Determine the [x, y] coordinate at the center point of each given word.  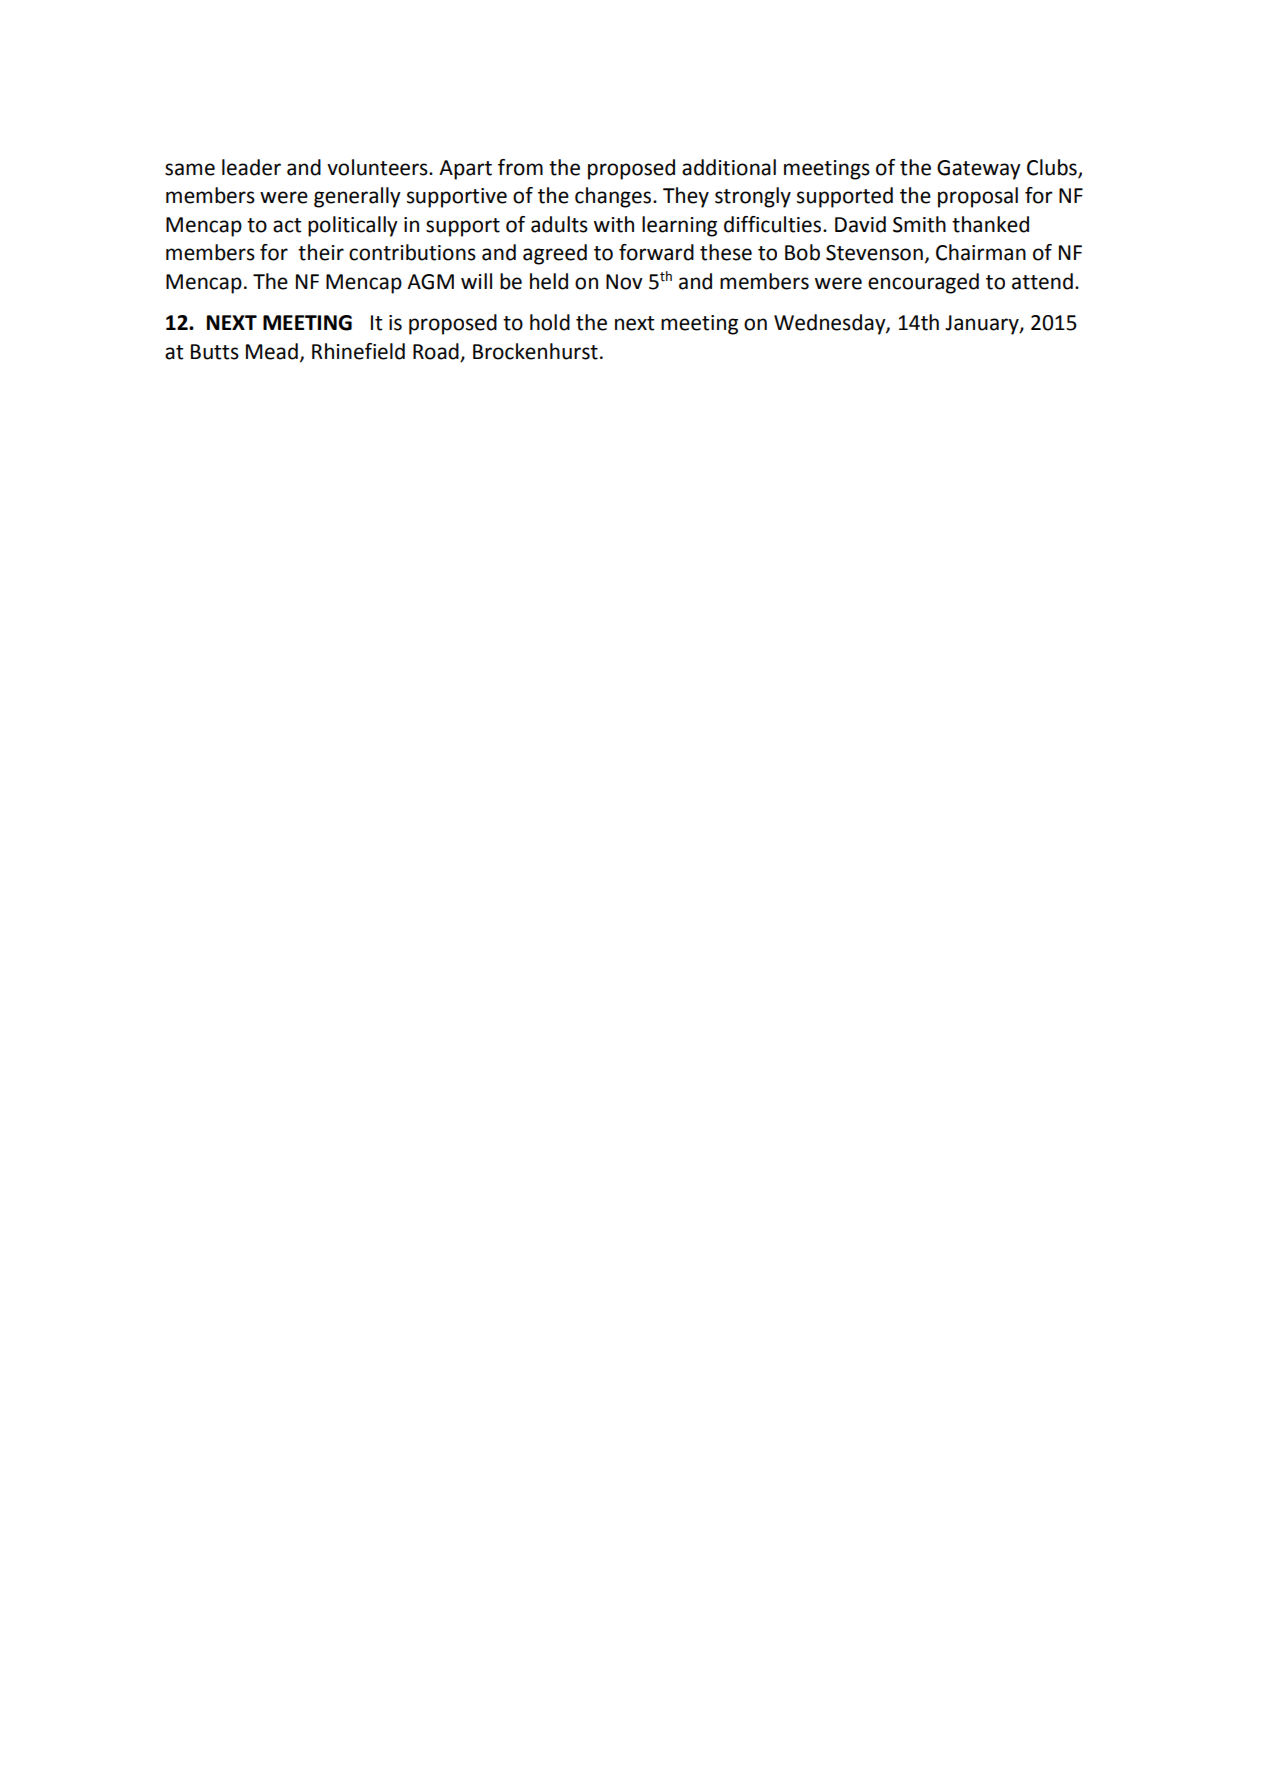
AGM [430, 282]
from [520, 167]
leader [251, 167]
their [321, 252]
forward [656, 252]
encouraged [923, 283]
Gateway [979, 170]
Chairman [981, 252]
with [614, 224]
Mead [272, 351]
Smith [919, 224]
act [287, 225]
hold [550, 322]
